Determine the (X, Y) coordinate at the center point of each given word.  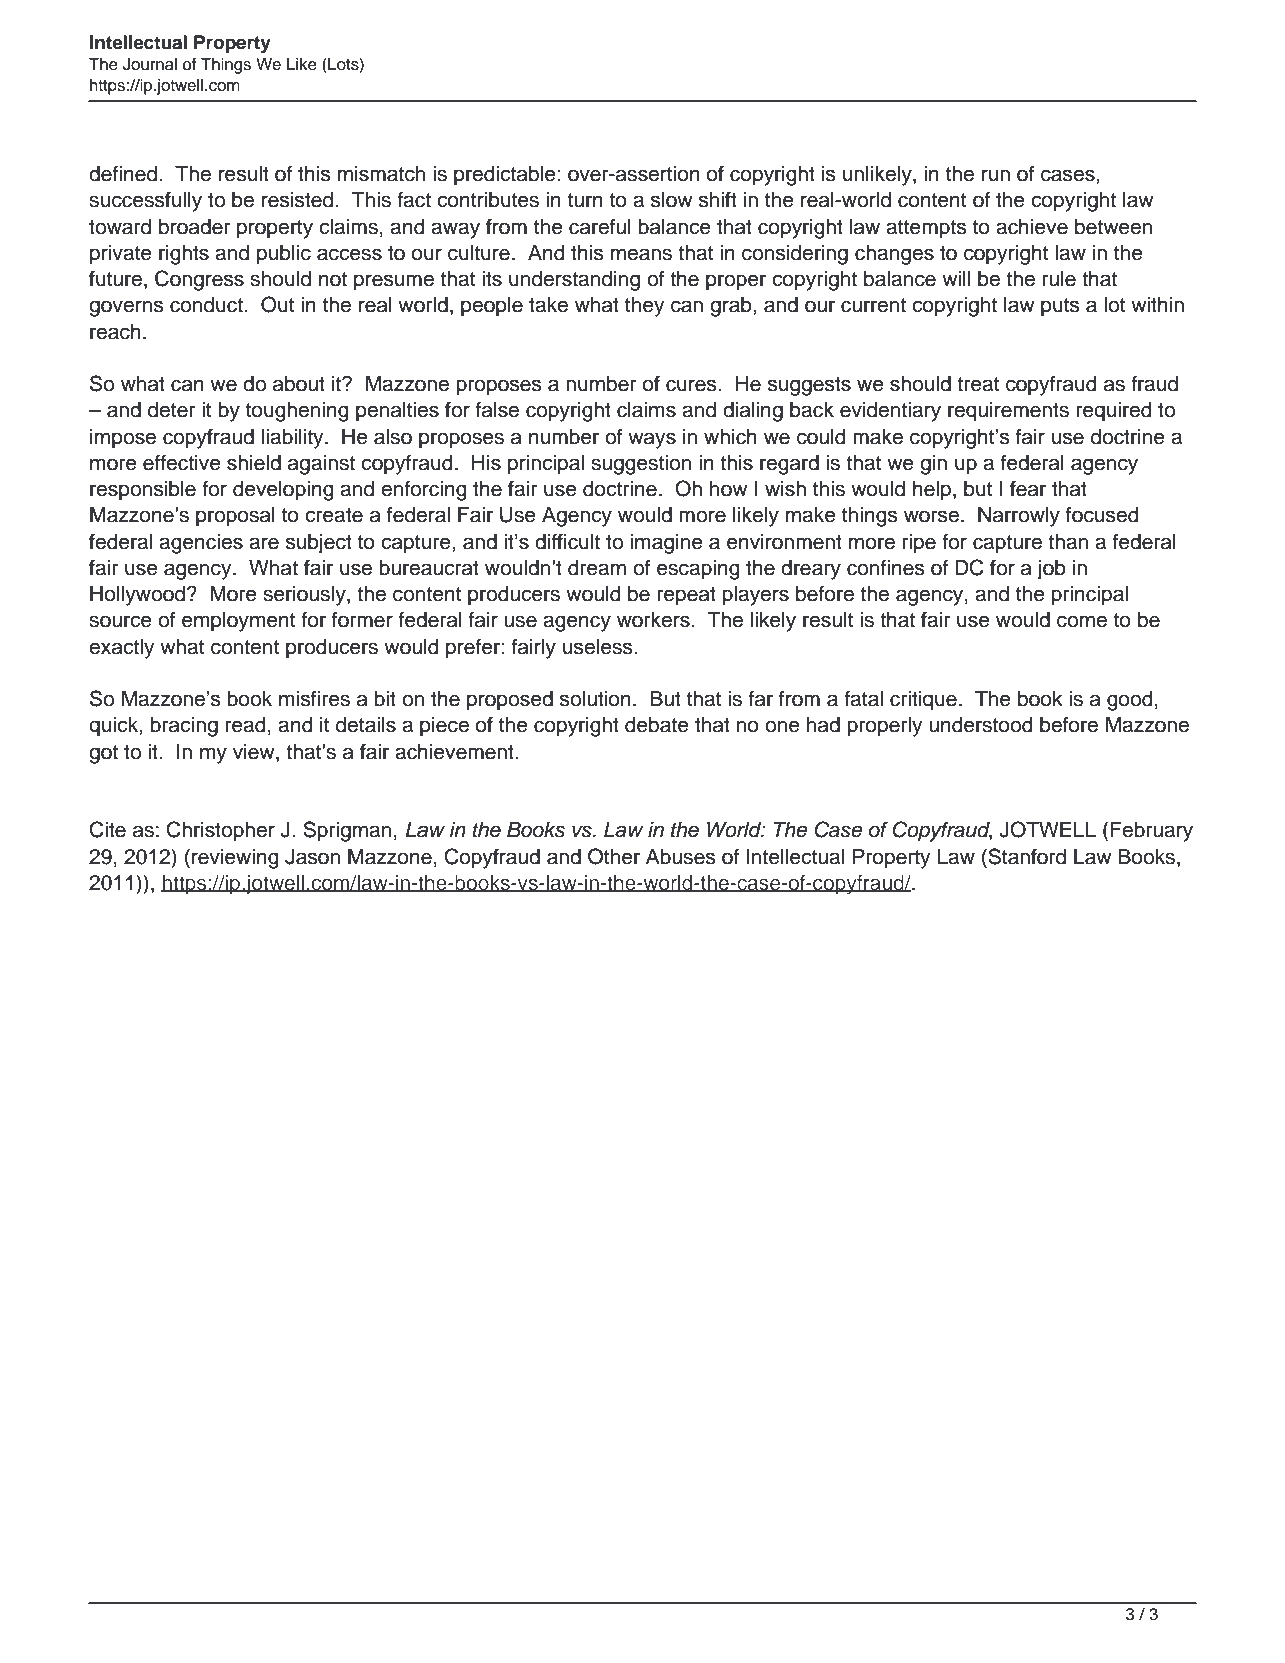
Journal (150, 64)
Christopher (221, 831)
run (996, 175)
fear (1028, 488)
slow (672, 200)
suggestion (641, 465)
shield (254, 463)
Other (614, 856)
